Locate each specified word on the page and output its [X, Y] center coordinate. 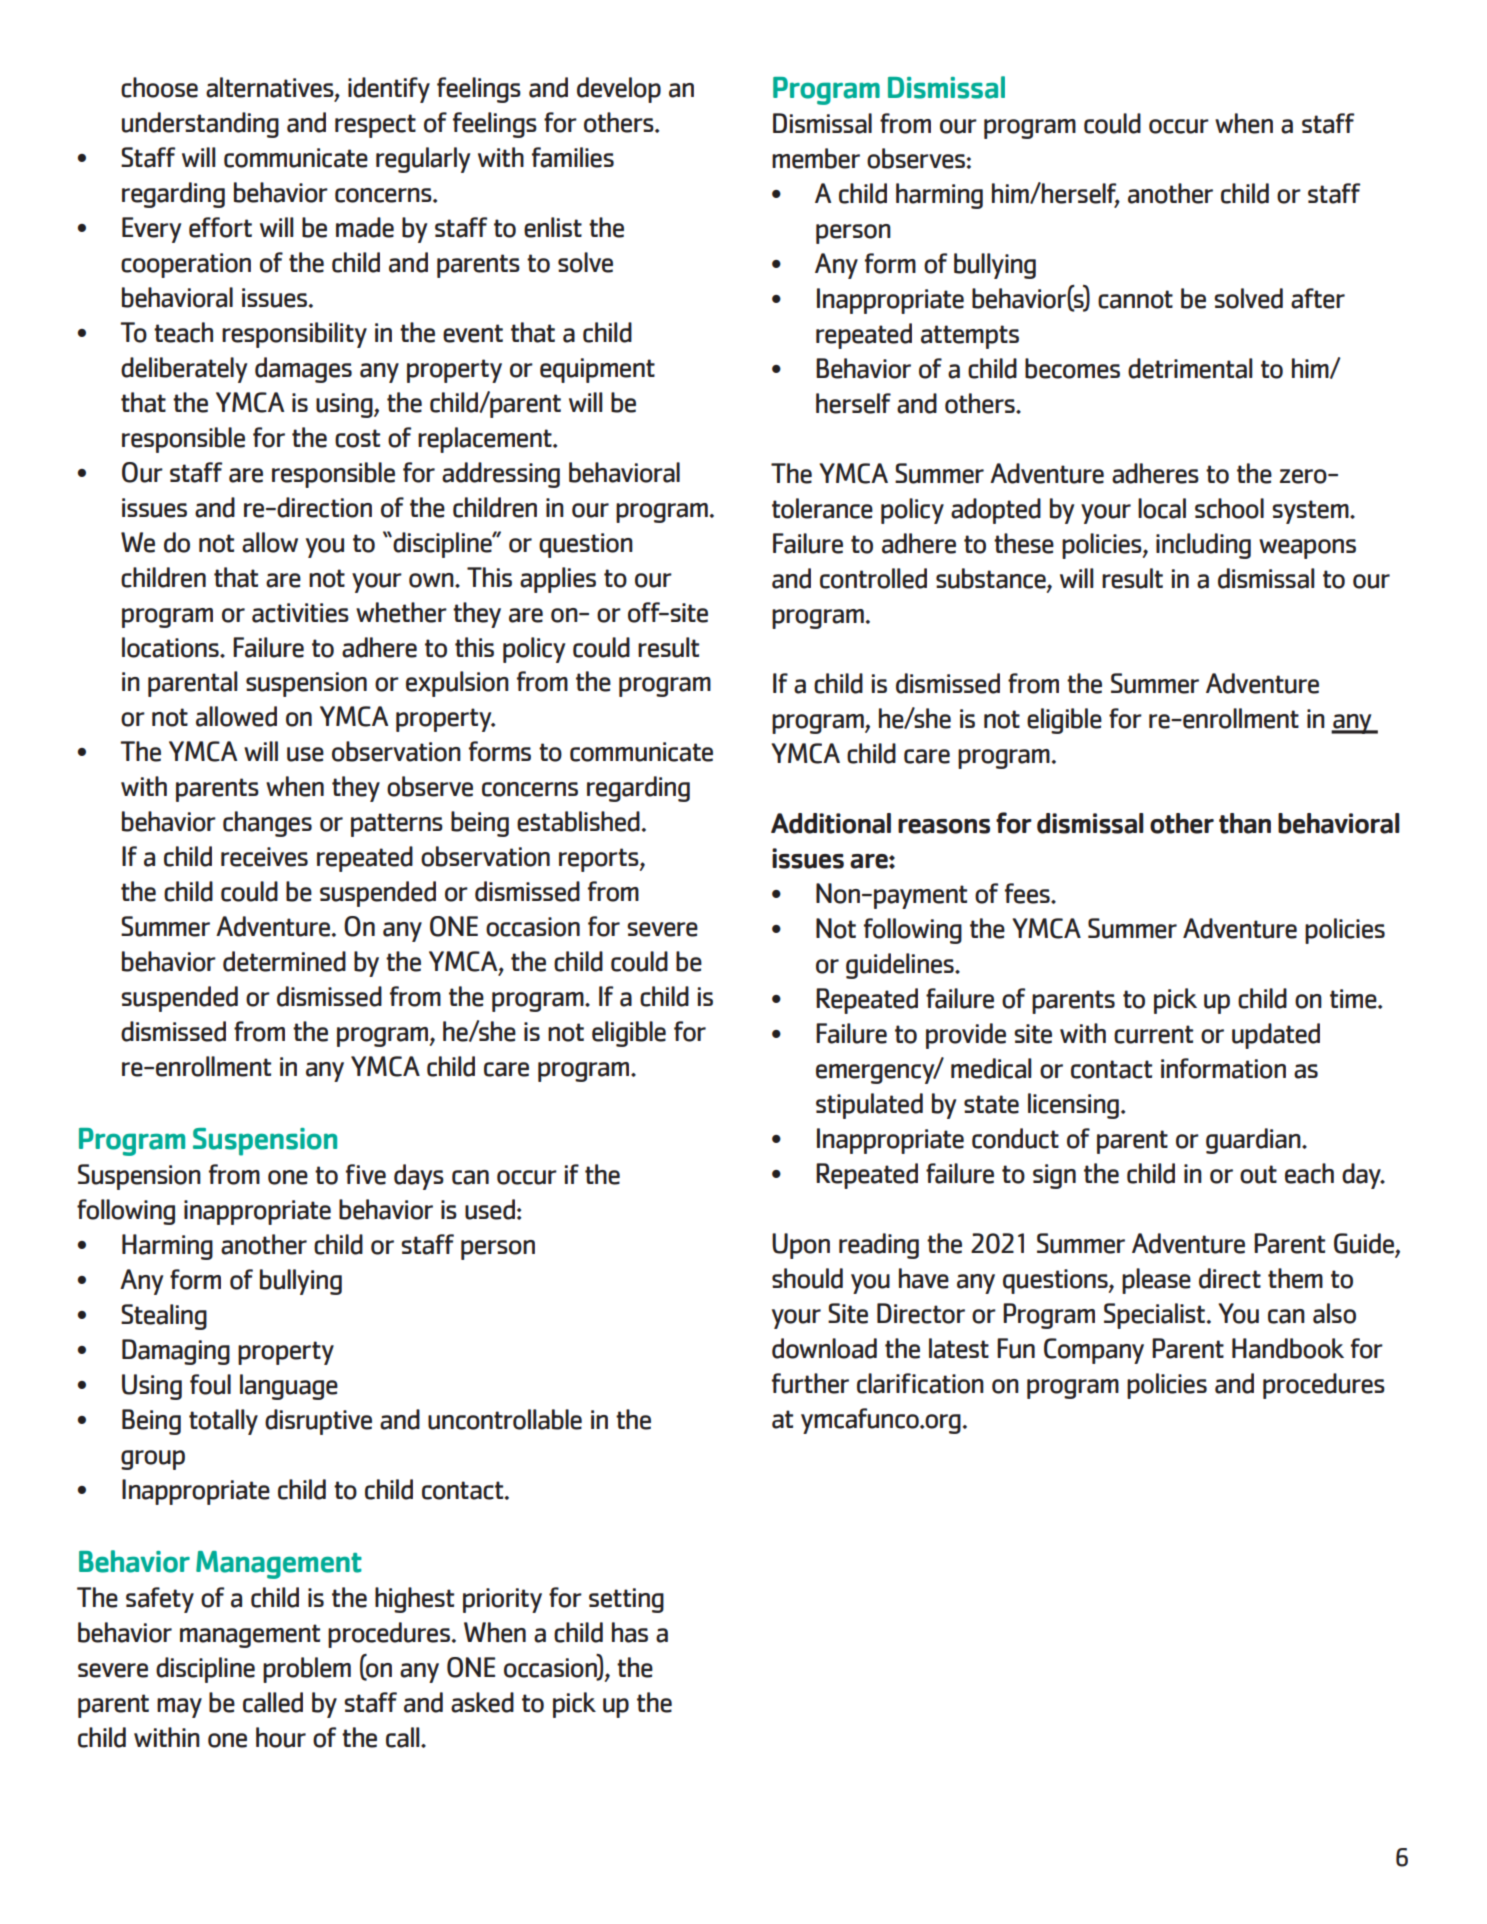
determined [284, 961]
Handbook [1288, 1348]
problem [307, 1670]
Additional [831, 823]
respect [375, 126]
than [1245, 823]
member [816, 158]
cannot [1135, 299]
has [630, 1632]
